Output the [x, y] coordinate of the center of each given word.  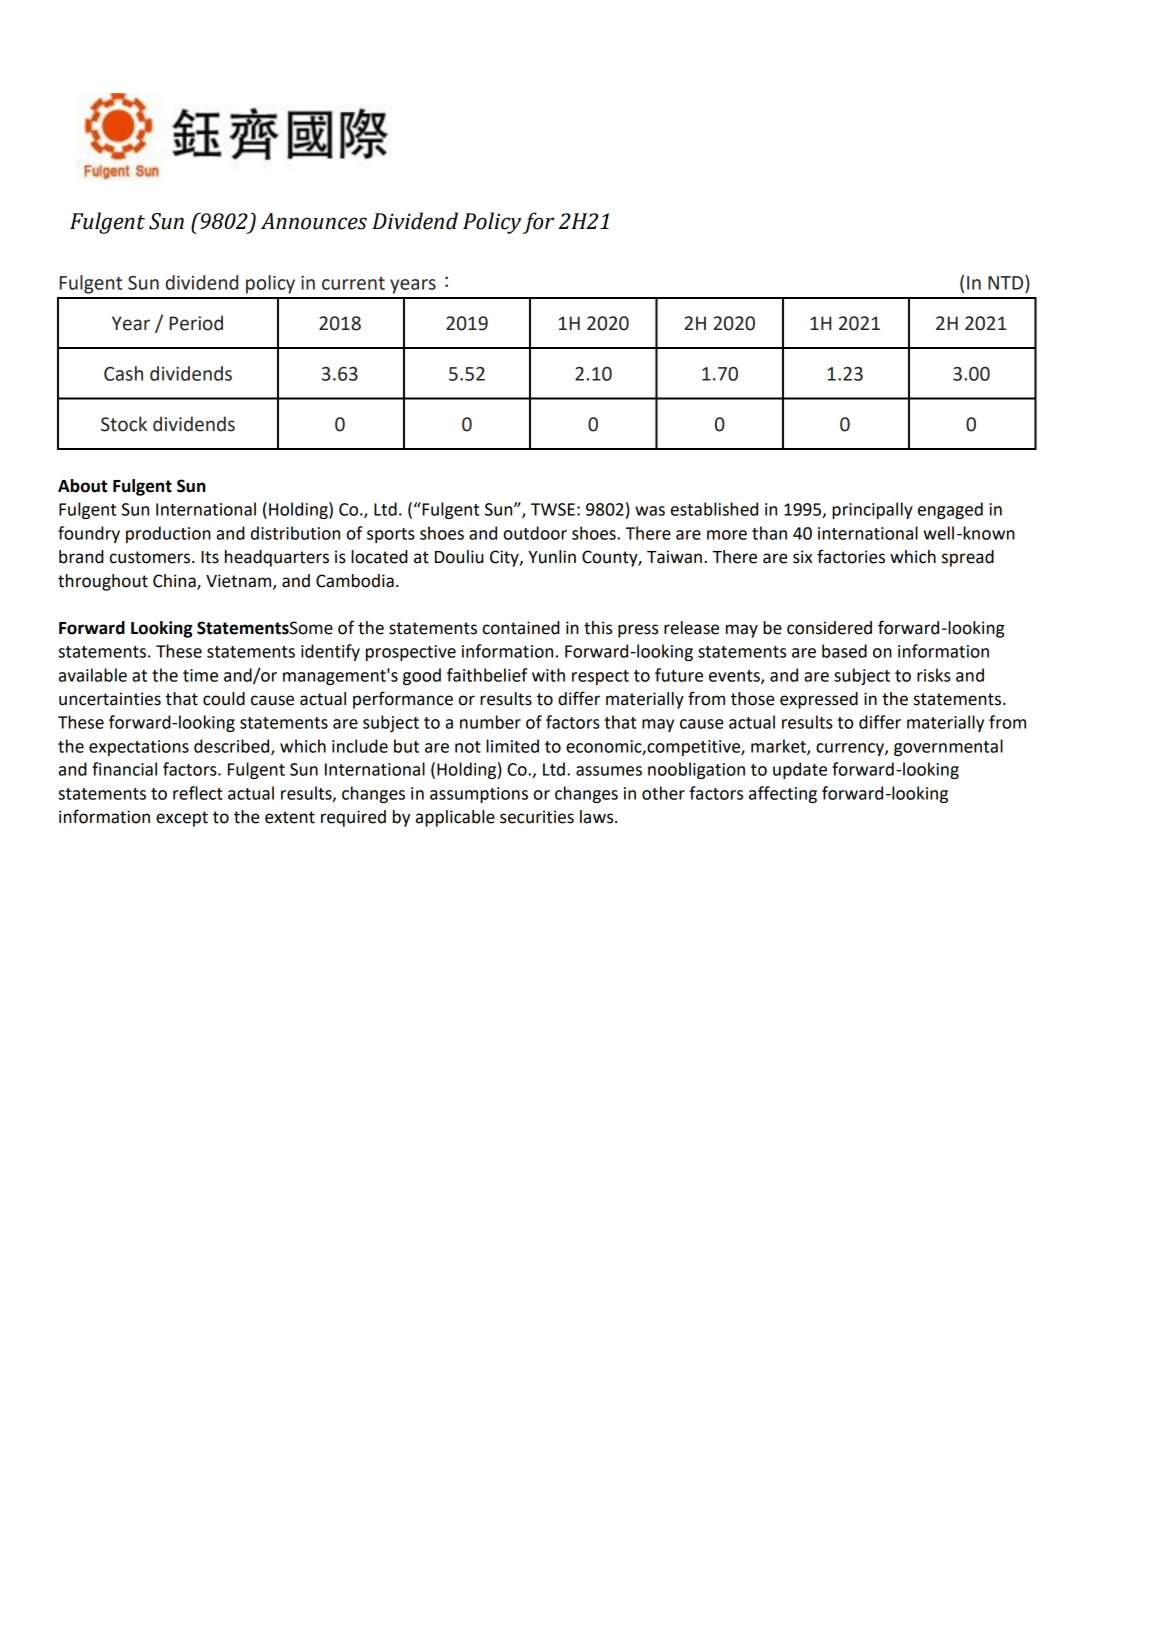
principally [872, 510]
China [175, 581]
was [650, 511]
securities [537, 817]
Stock [124, 424]
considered [829, 628]
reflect [198, 793]
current [353, 283]
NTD [1007, 282]
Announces [314, 221]
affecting [783, 794]
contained [521, 628]
